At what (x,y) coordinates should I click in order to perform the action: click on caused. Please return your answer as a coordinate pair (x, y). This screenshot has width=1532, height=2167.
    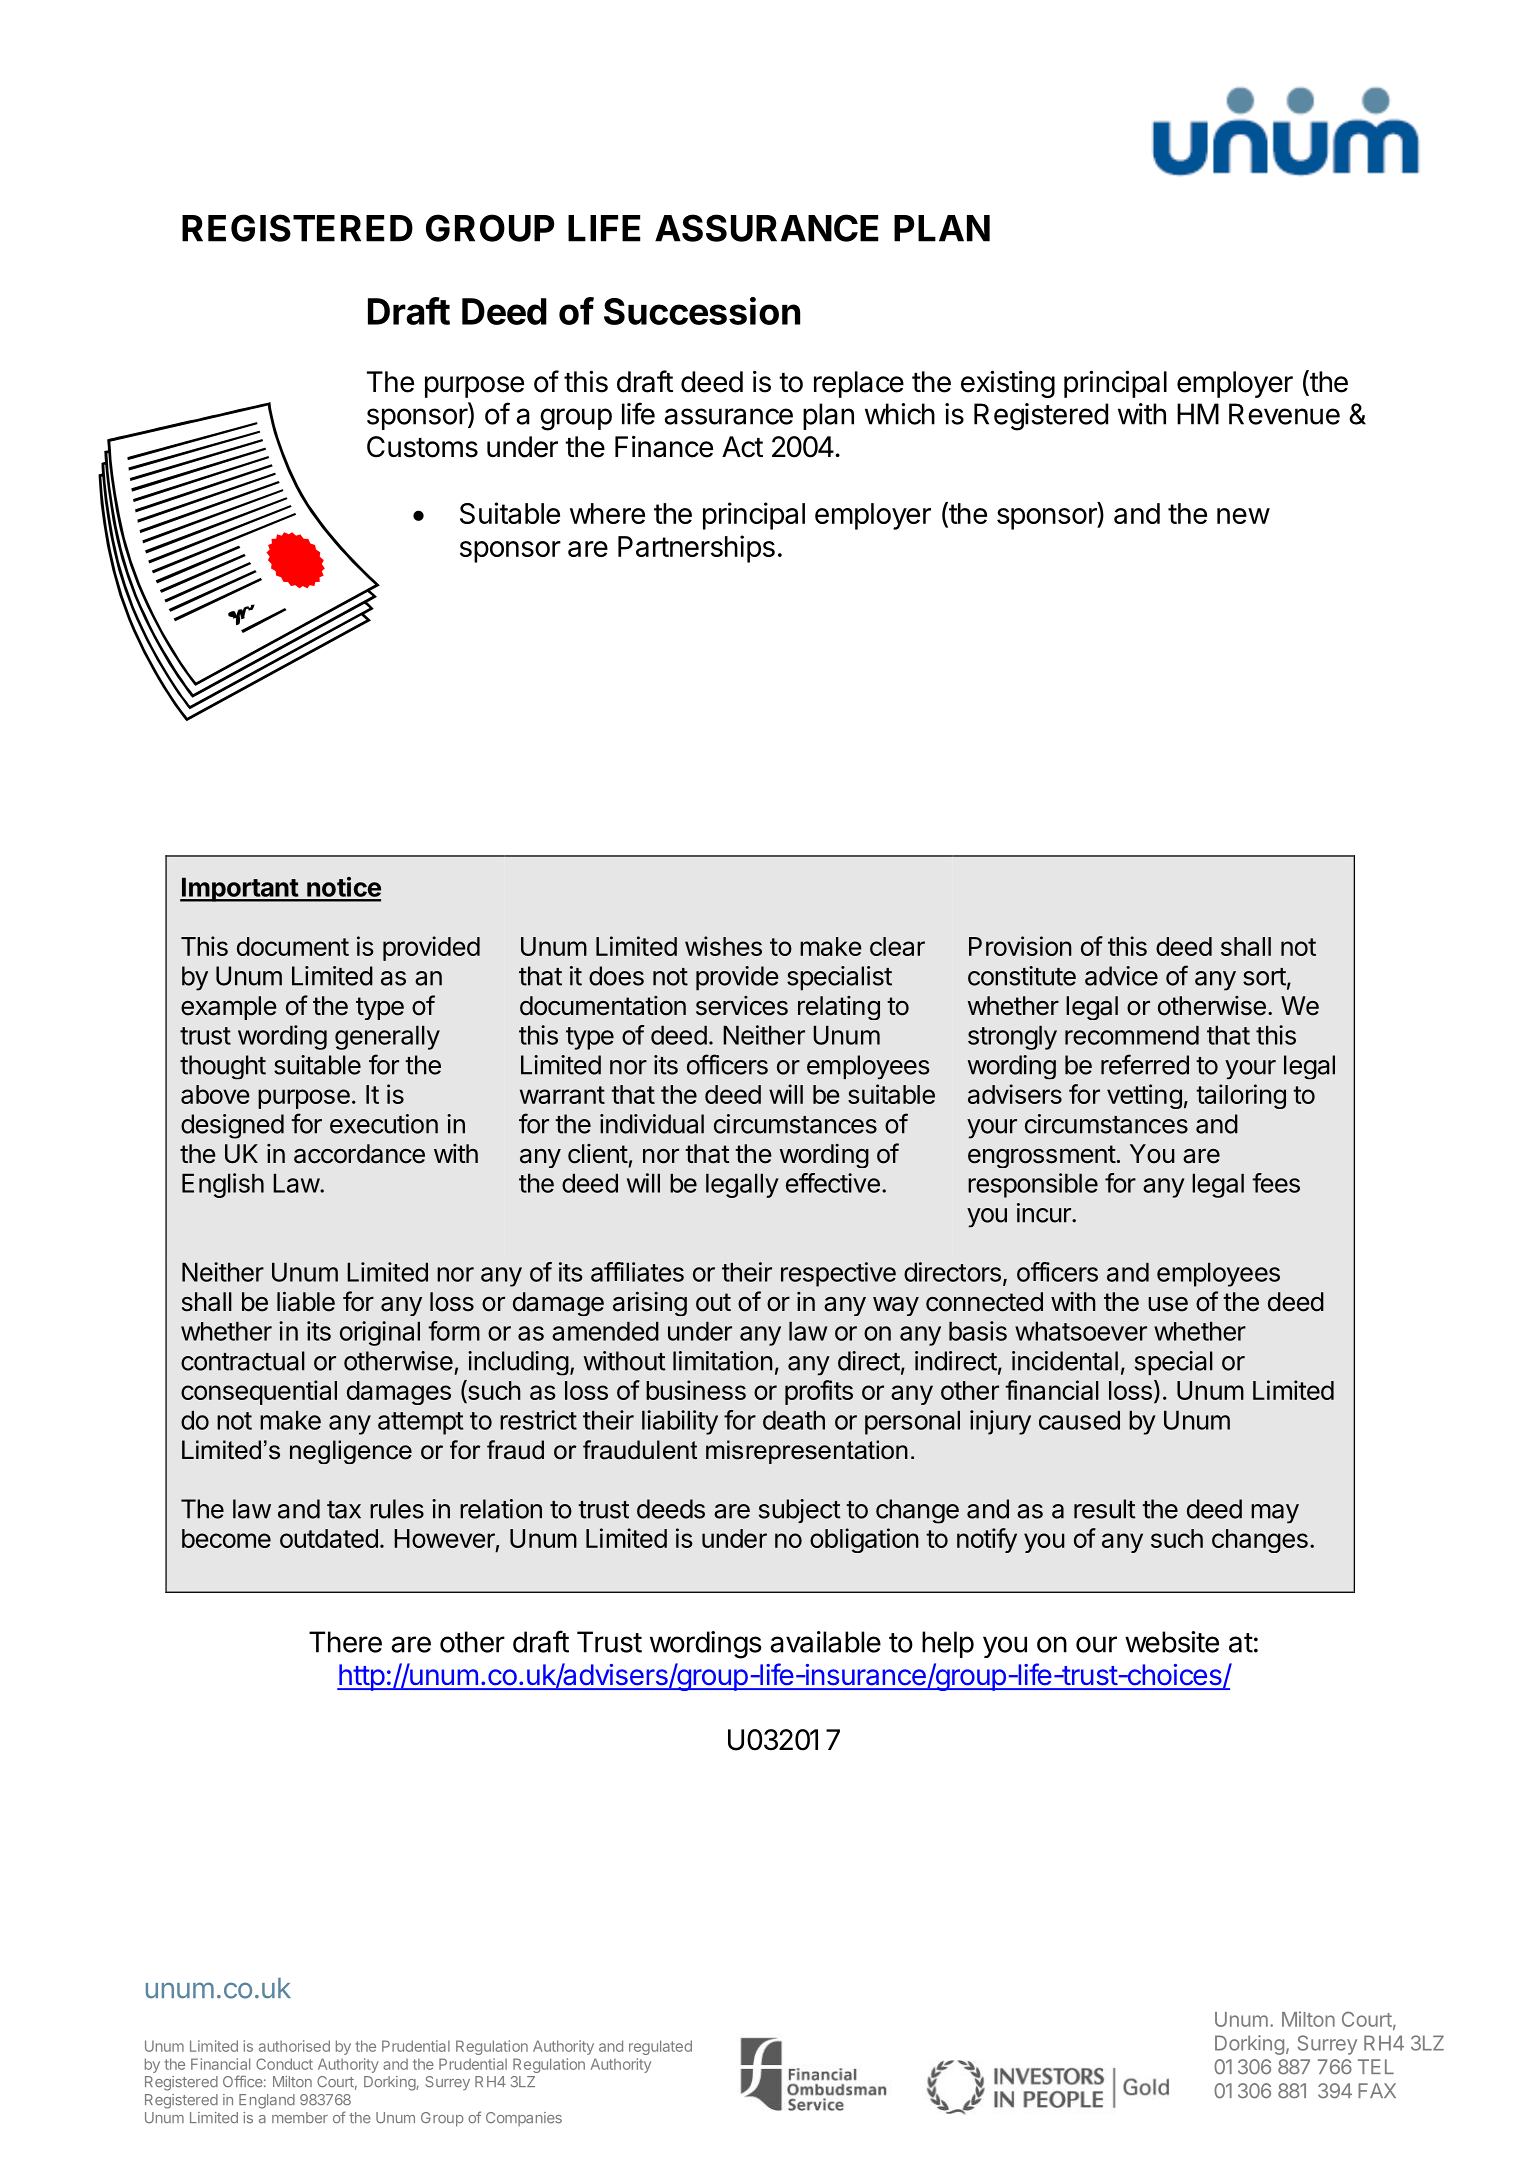
    Looking at the image, I should click on (1079, 1420).
